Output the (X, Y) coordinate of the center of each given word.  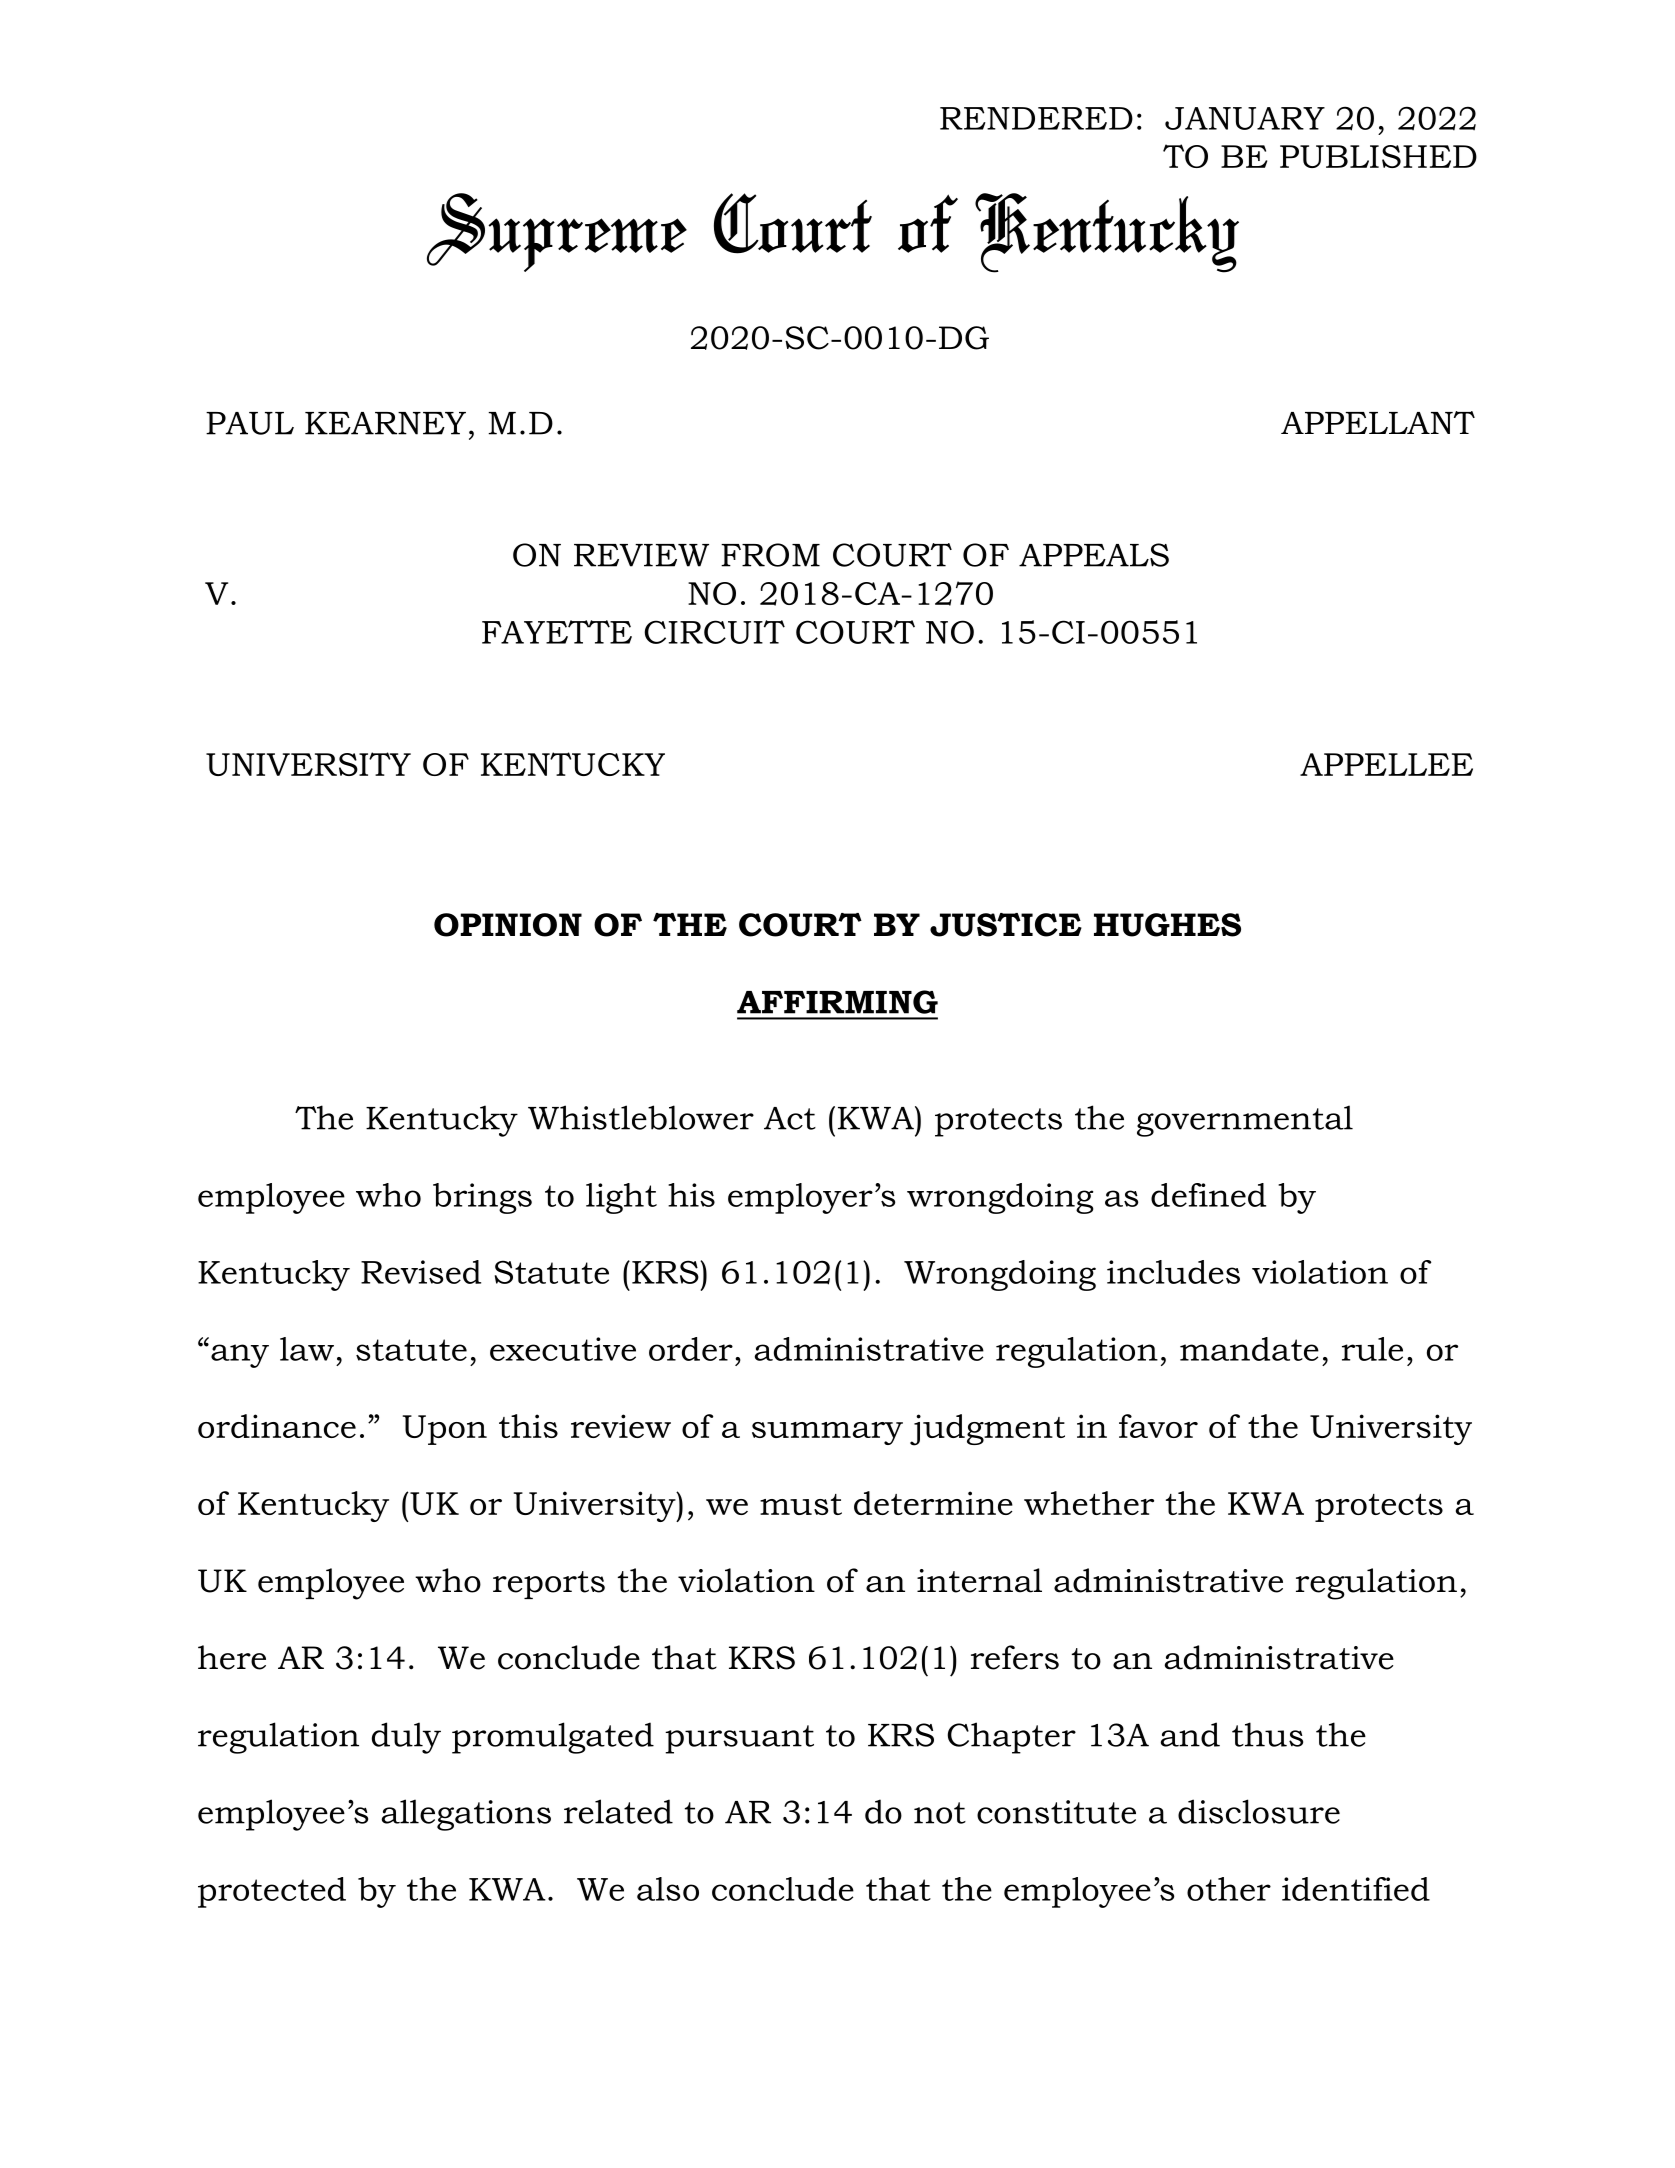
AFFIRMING (837, 1002)
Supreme (557, 232)
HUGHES (1167, 925)
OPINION (508, 925)
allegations (466, 1815)
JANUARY (1245, 118)
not (940, 1813)
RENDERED (1036, 118)
